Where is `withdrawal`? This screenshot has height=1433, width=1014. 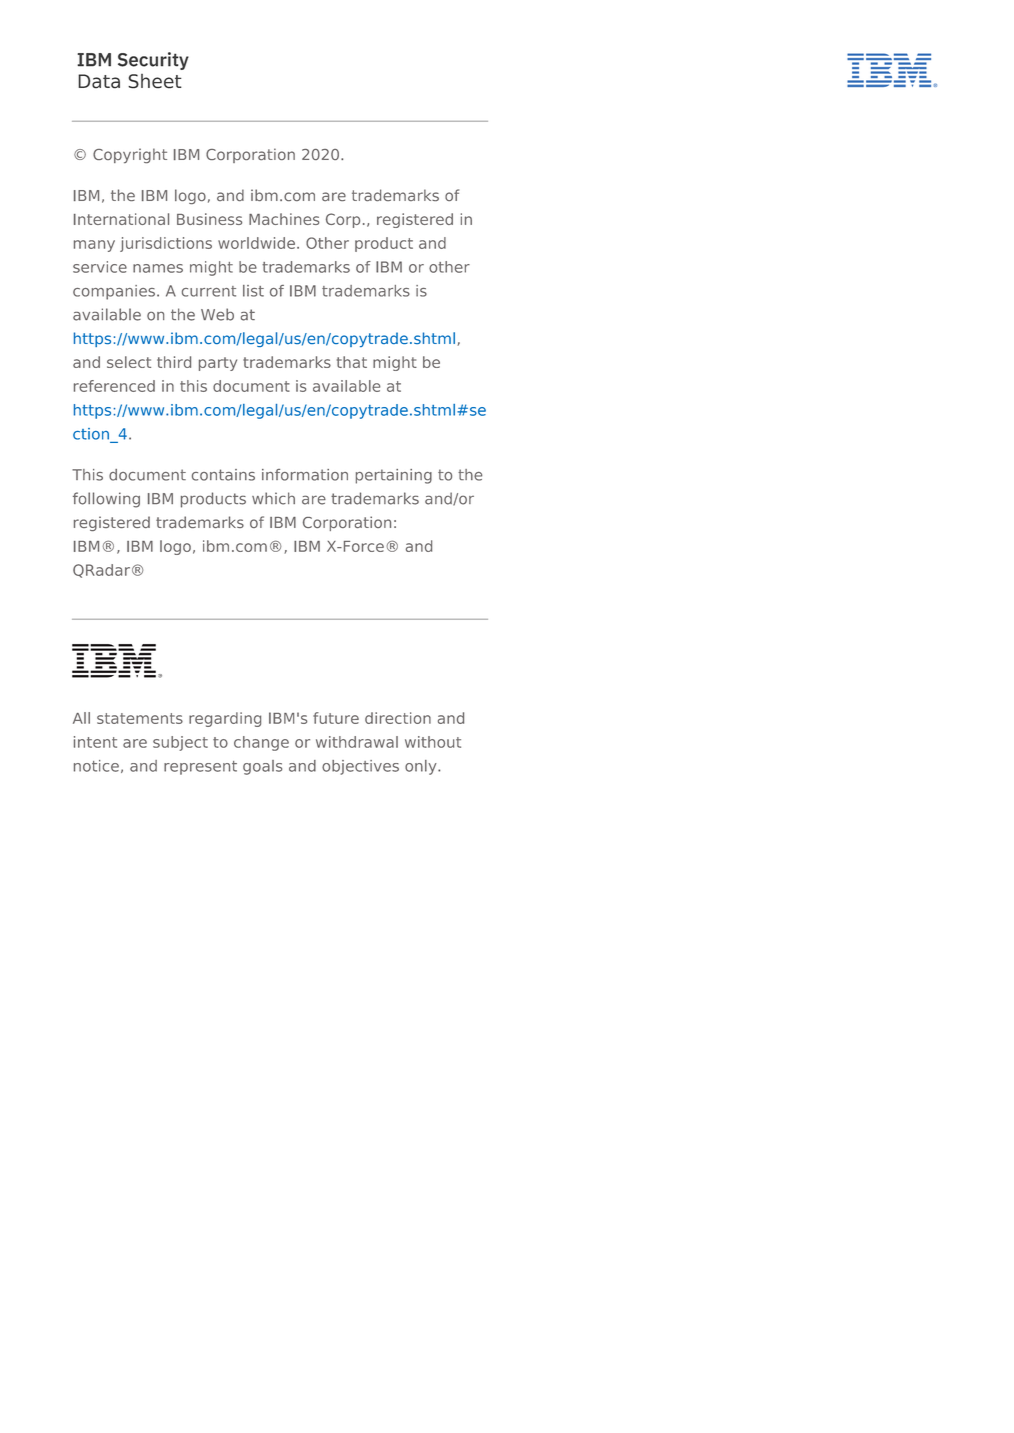 withdrawal is located at coordinates (357, 742).
